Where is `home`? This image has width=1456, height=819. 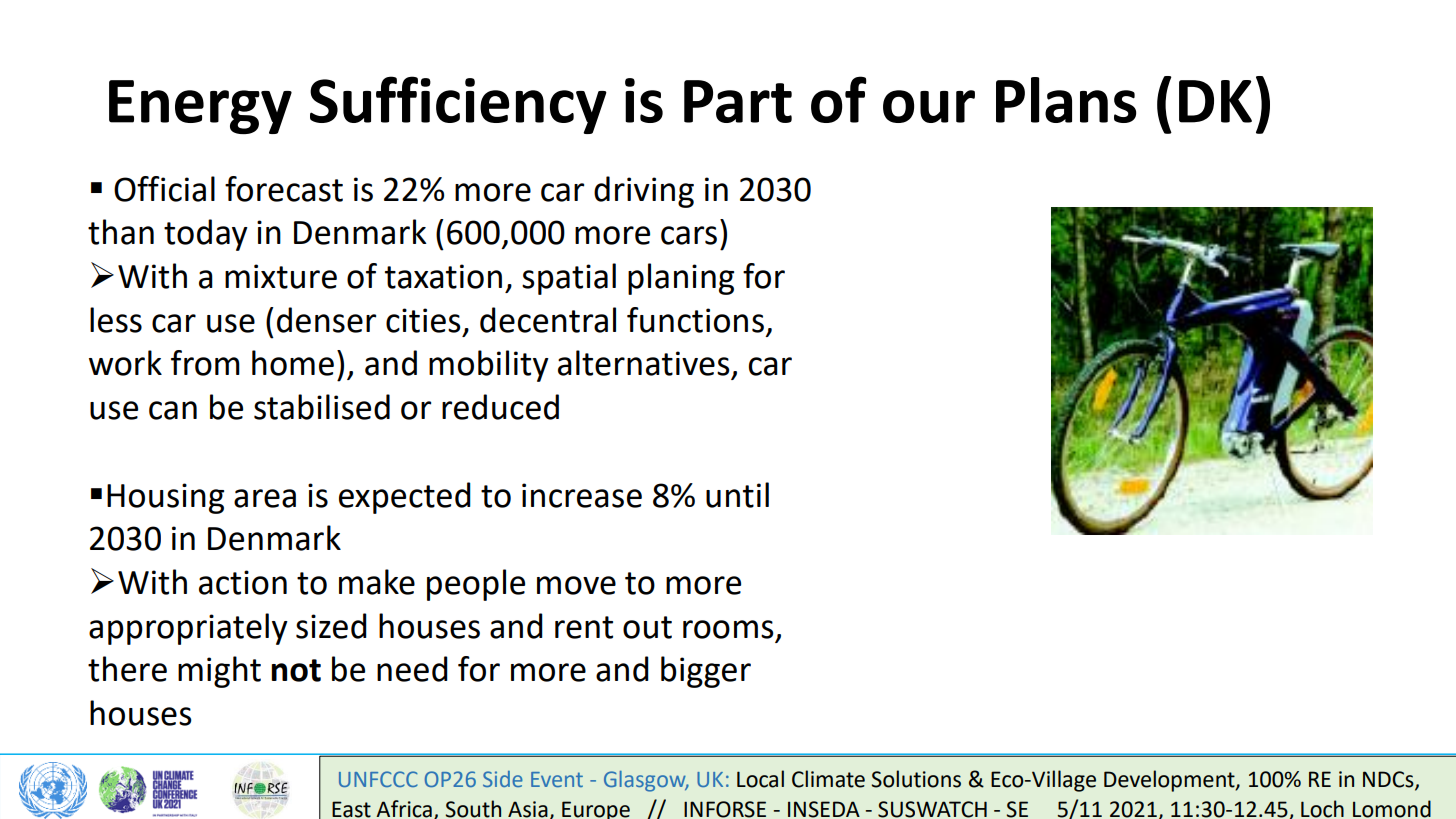 home is located at coordinates (293, 363).
